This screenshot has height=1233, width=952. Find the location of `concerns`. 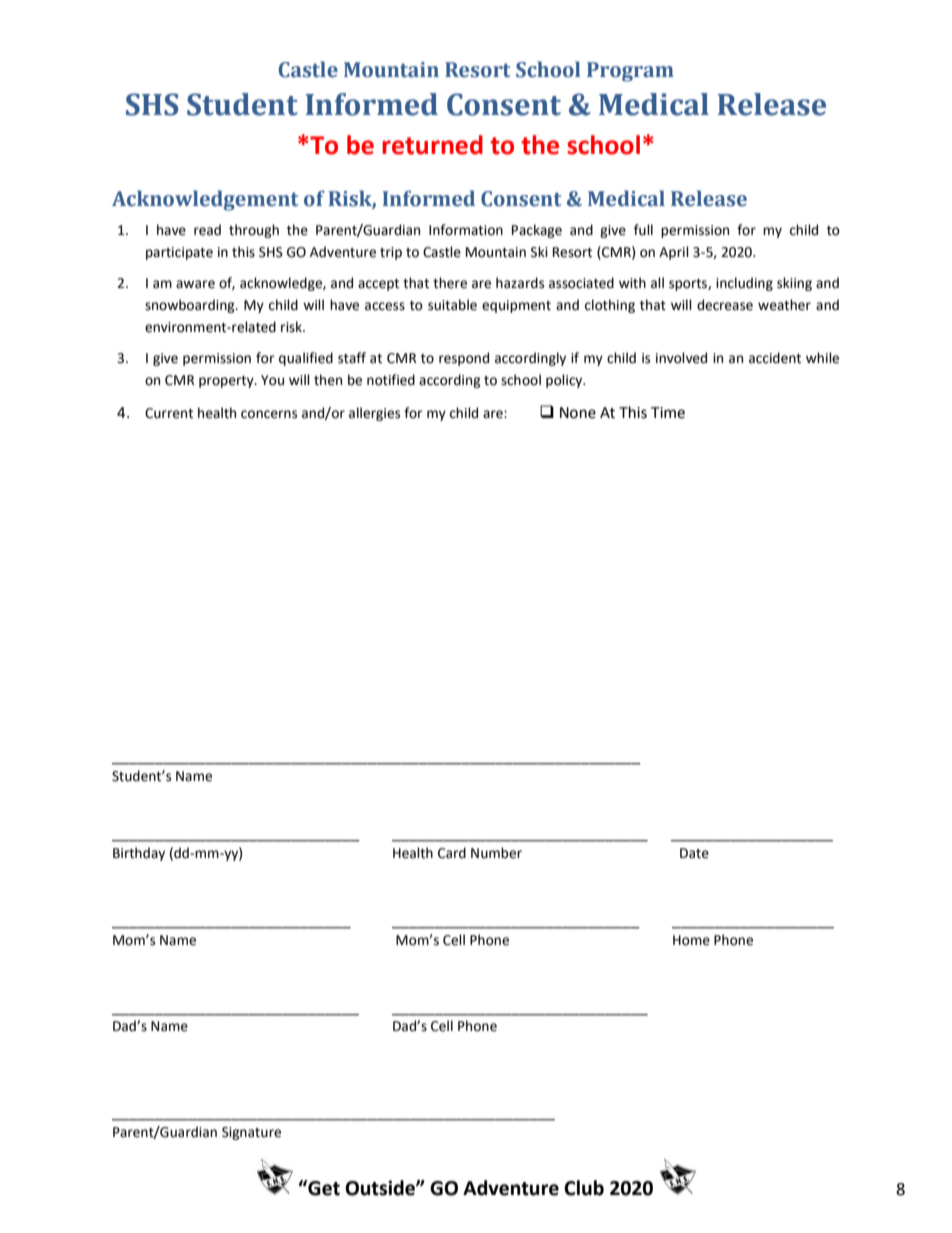

concerns is located at coordinates (269, 414).
